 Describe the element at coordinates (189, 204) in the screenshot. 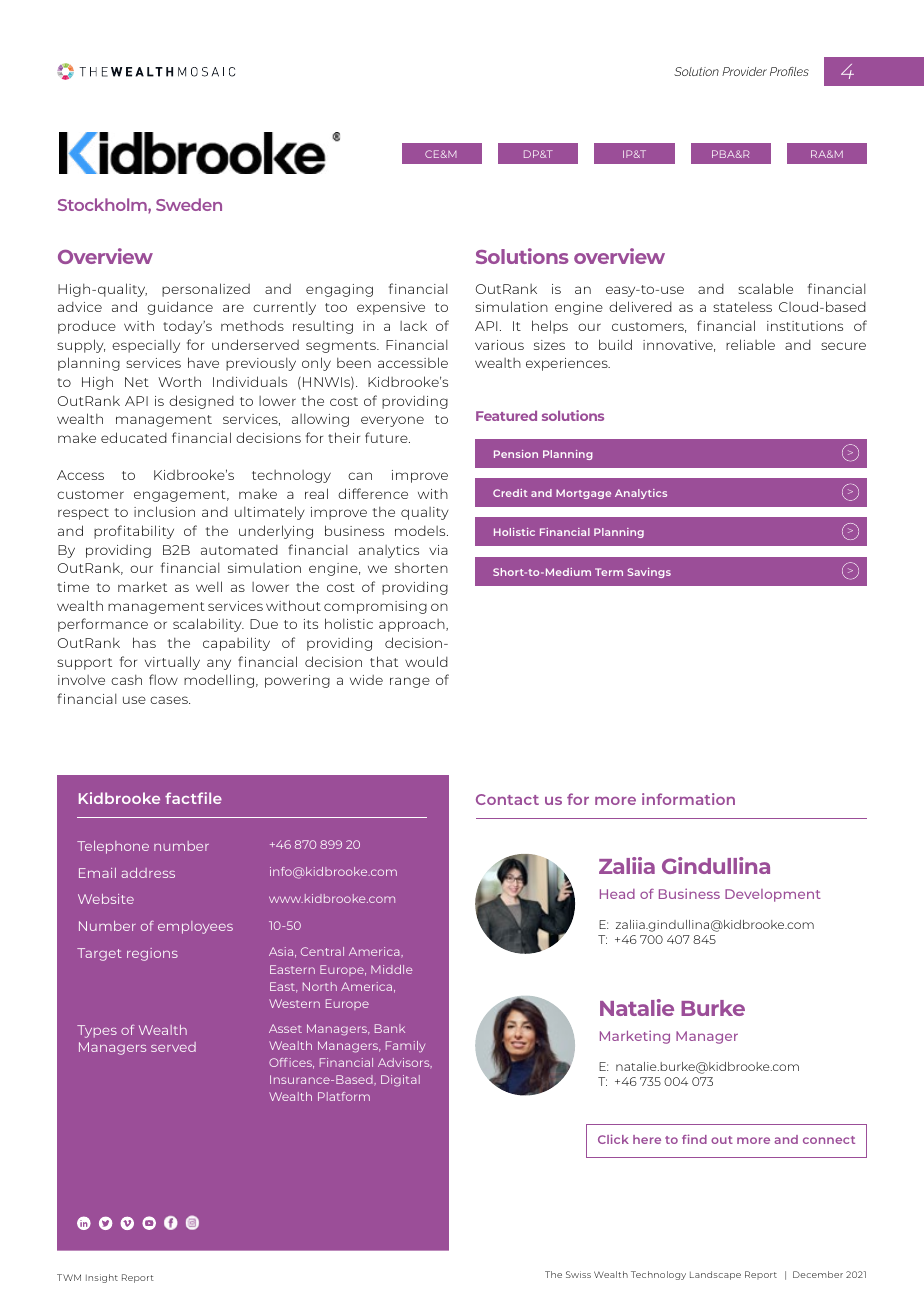

I see `Sweden` at that location.
